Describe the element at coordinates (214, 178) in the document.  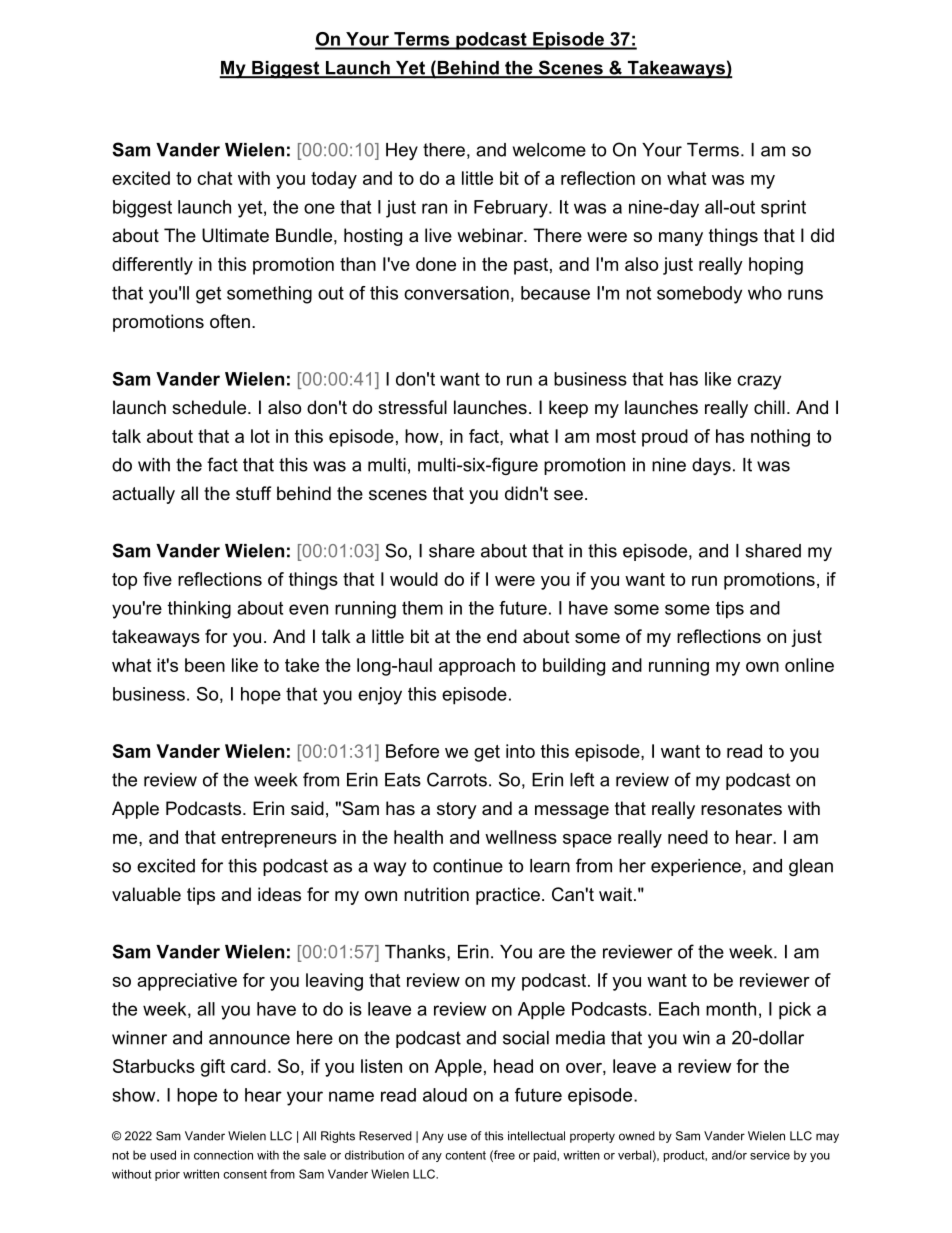
I see `chat` at that location.
